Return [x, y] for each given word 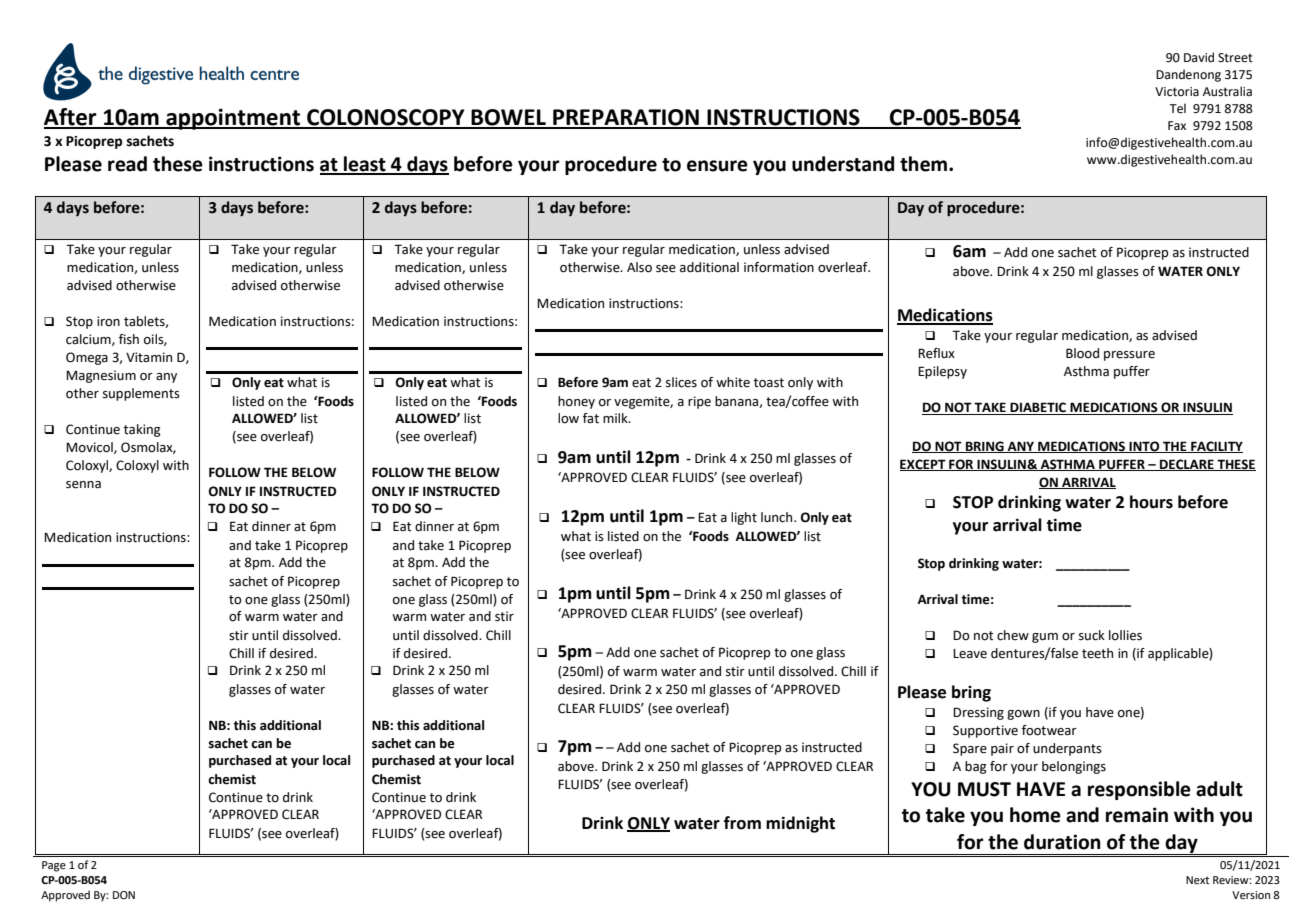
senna [83, 485]
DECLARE [1187, 465]
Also [639, 267]
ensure [717, 166]
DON [124, 895]
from [742, 823]
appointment [233, 119]
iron [108, 321]
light [744, 518]
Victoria [1177, 92]
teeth [1097, 653]
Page [54, 866]
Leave [970, 654]
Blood [1082, 353]
